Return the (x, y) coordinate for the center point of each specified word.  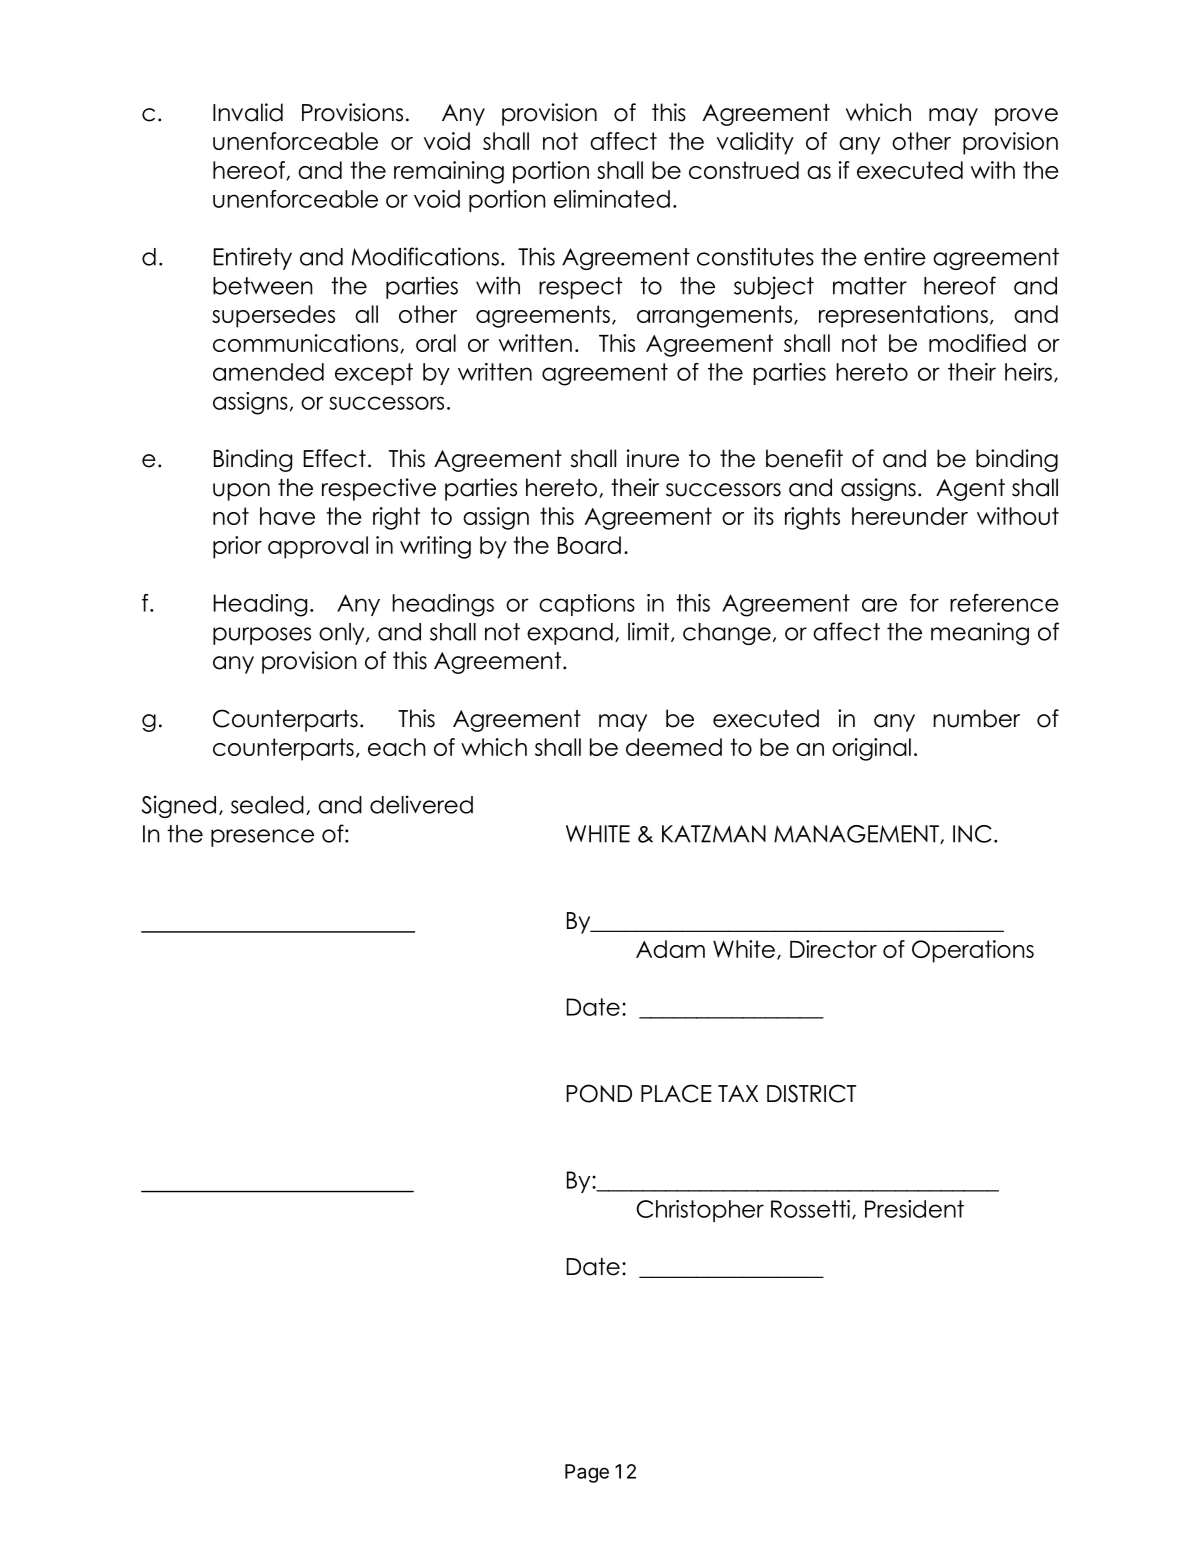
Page (587, 1473)
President (914, 1209)
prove (1026, 117)
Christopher (700, 1211)
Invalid (248, 112)
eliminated (612, 199)
